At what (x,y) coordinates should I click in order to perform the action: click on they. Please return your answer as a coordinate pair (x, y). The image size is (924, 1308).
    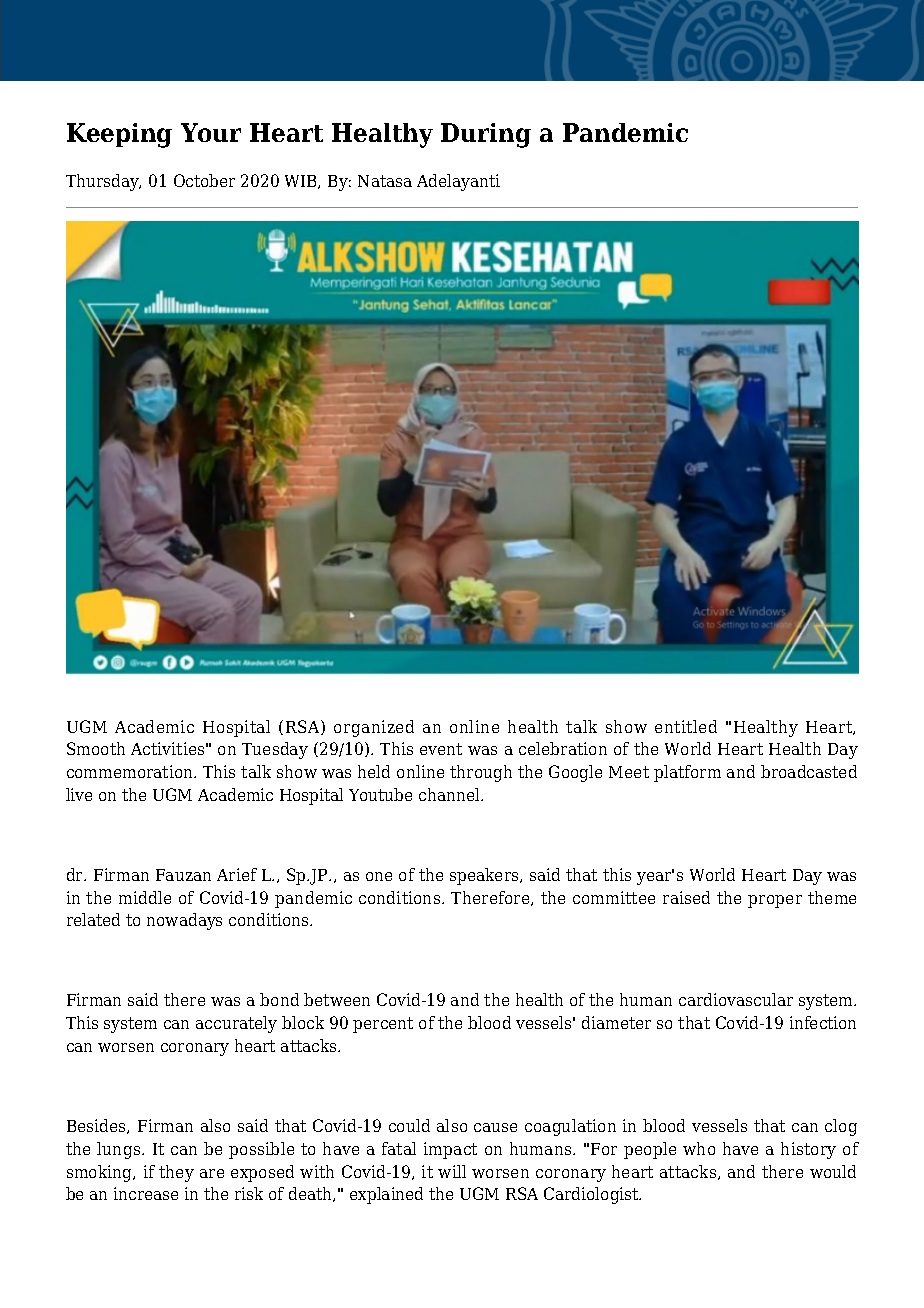
    Looking at the image, I should click on (176, 1173).
